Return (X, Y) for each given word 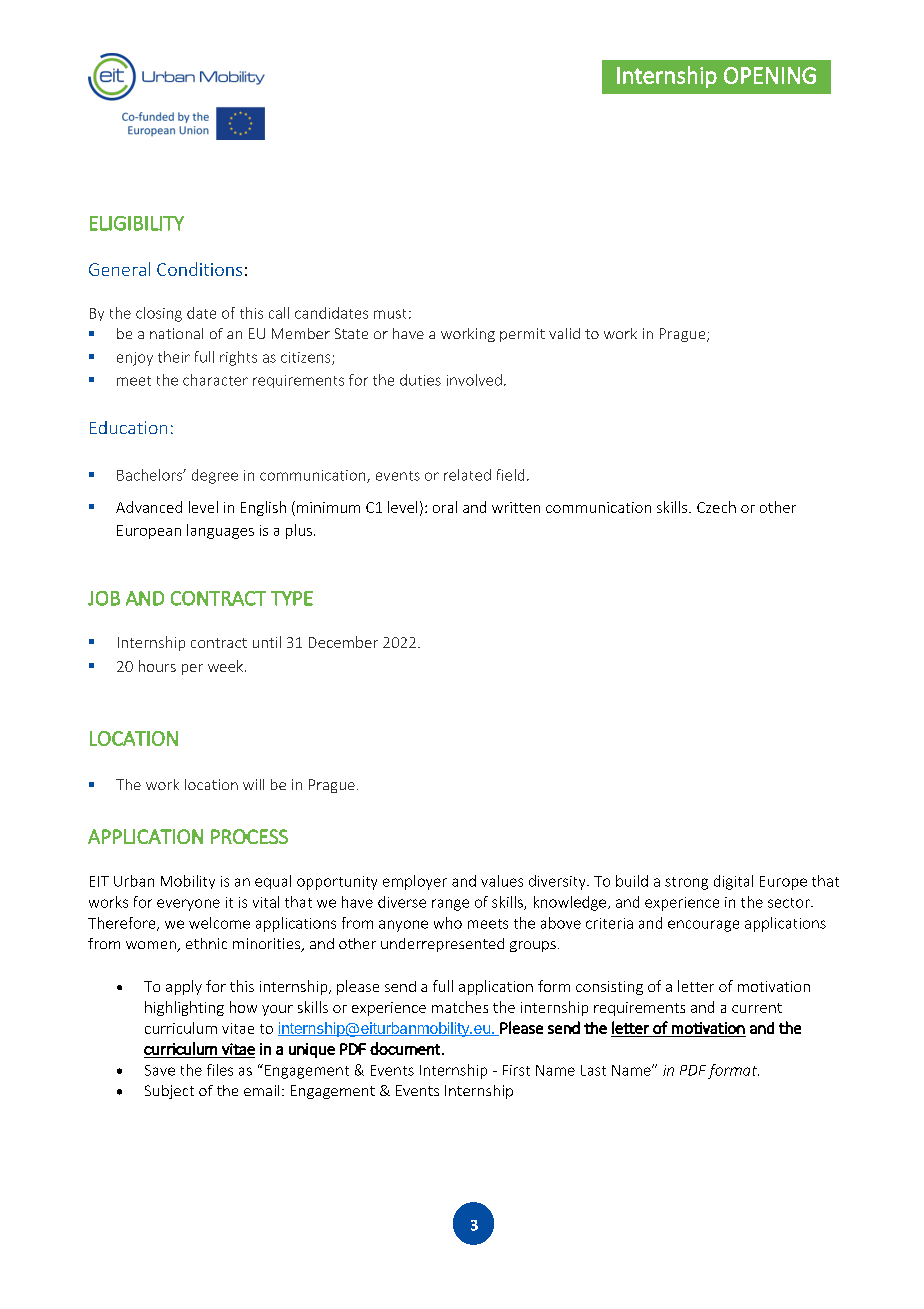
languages (220, 531)
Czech (716, 507)
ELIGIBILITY (137, 223)
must (390, 314)
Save (160, 1070)
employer (415, 882)
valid (564, 333)
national (176, 333)
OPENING (770, 75)
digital (733, 882)
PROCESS (249, 836)
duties (420, 380)
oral (445, 507)
